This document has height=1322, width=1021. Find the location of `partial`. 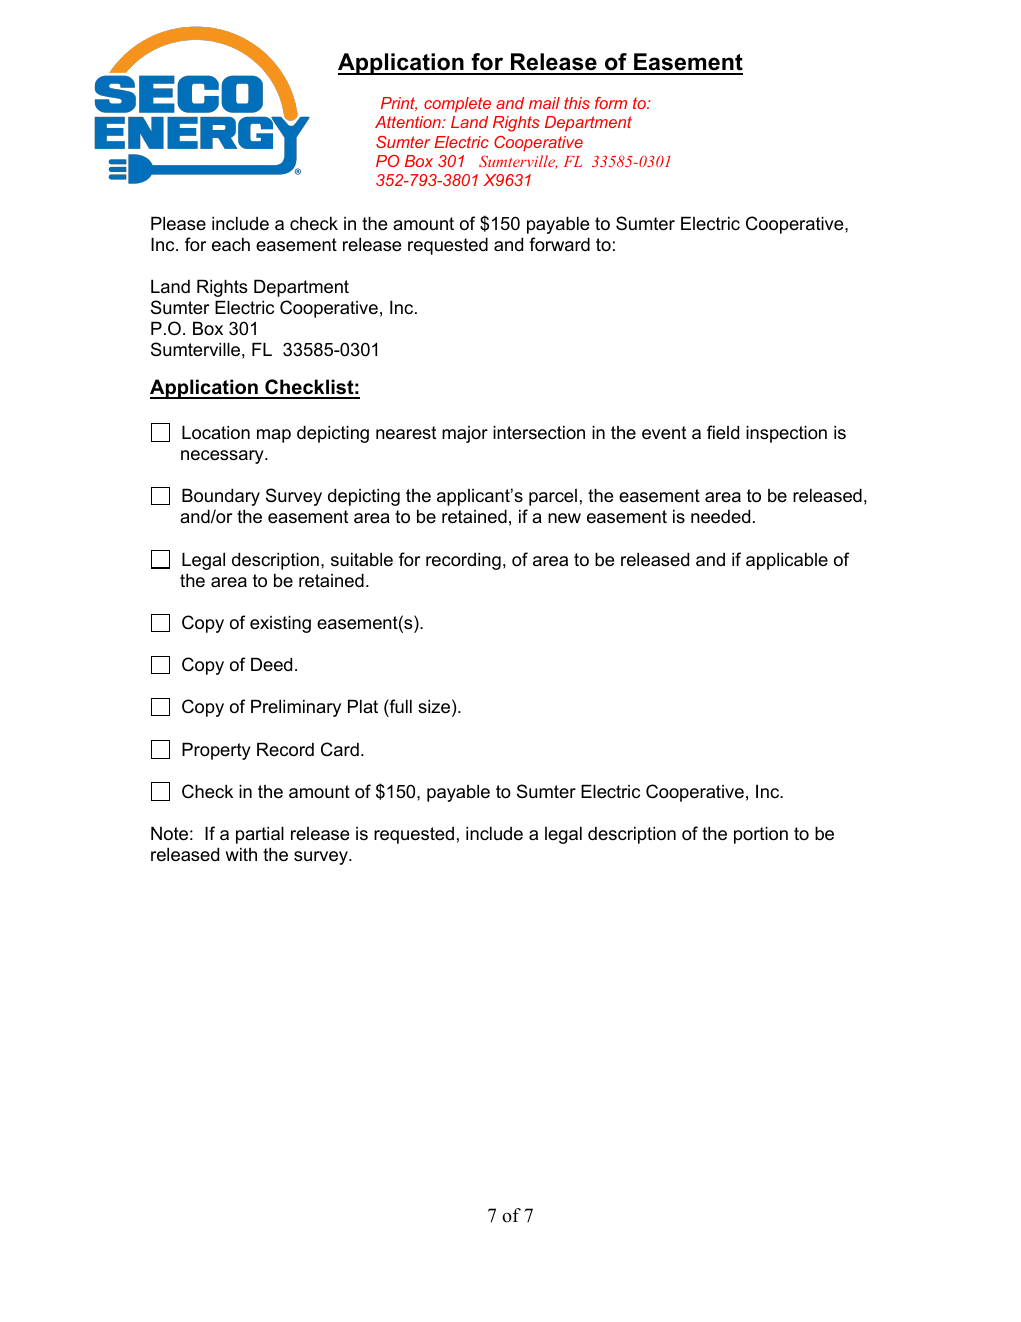

partial is located at coordinates (260, 835).
